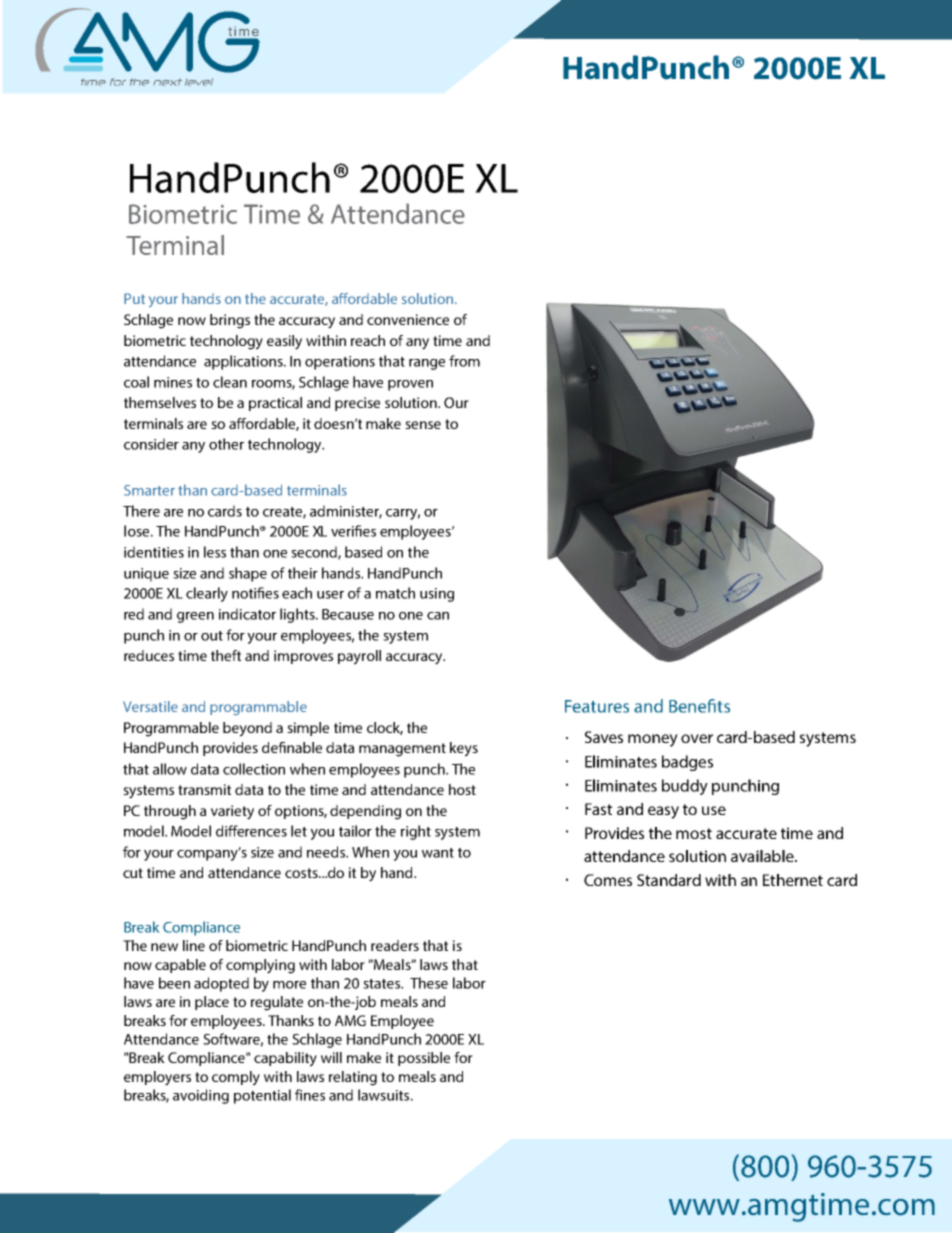 Image resolution: width=952 pixels, height=1233 pixels. Describe the element at coordinates (133, 873) in the image. I see `cut` at that location.
